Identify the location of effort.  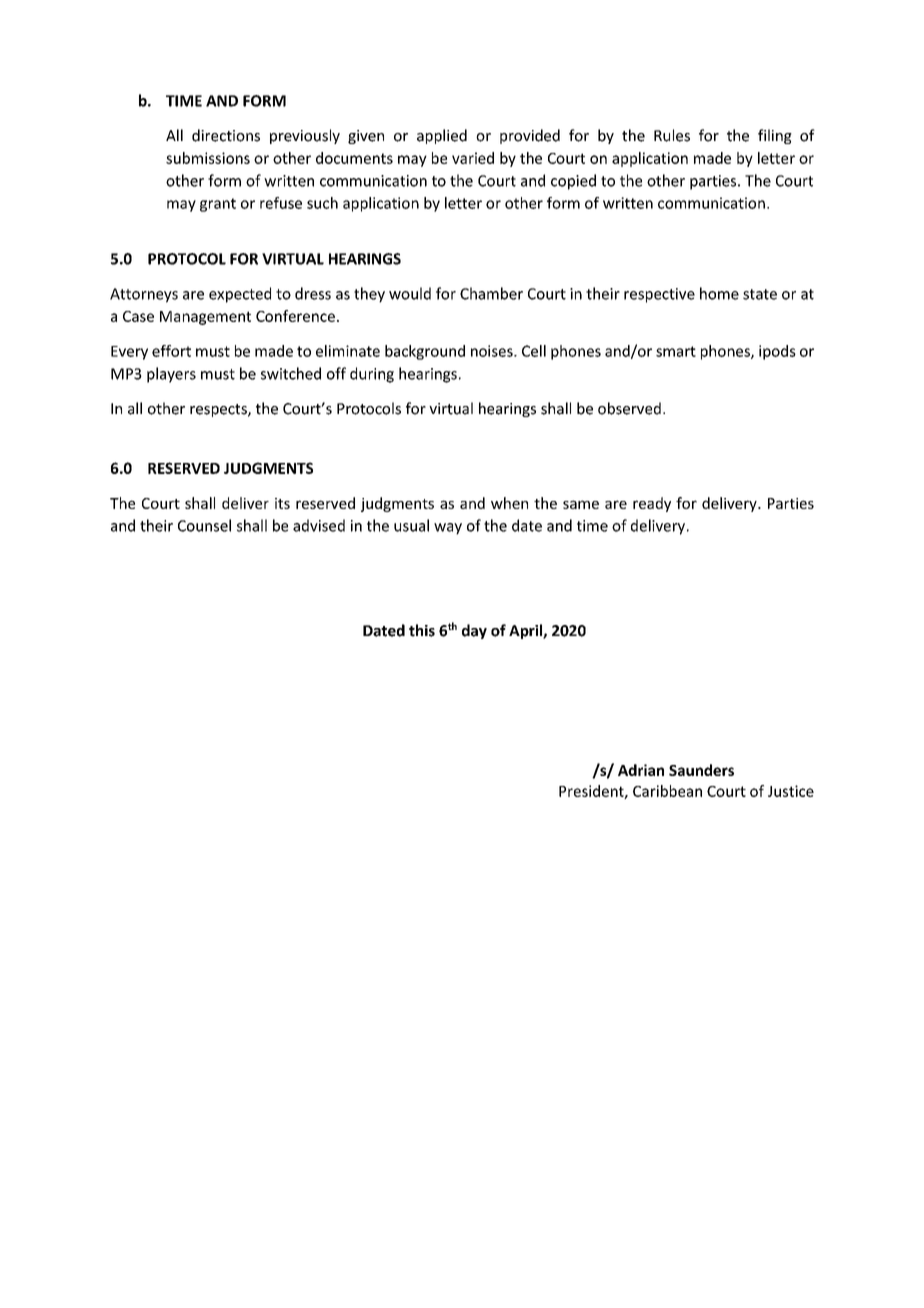
(171, 351).
